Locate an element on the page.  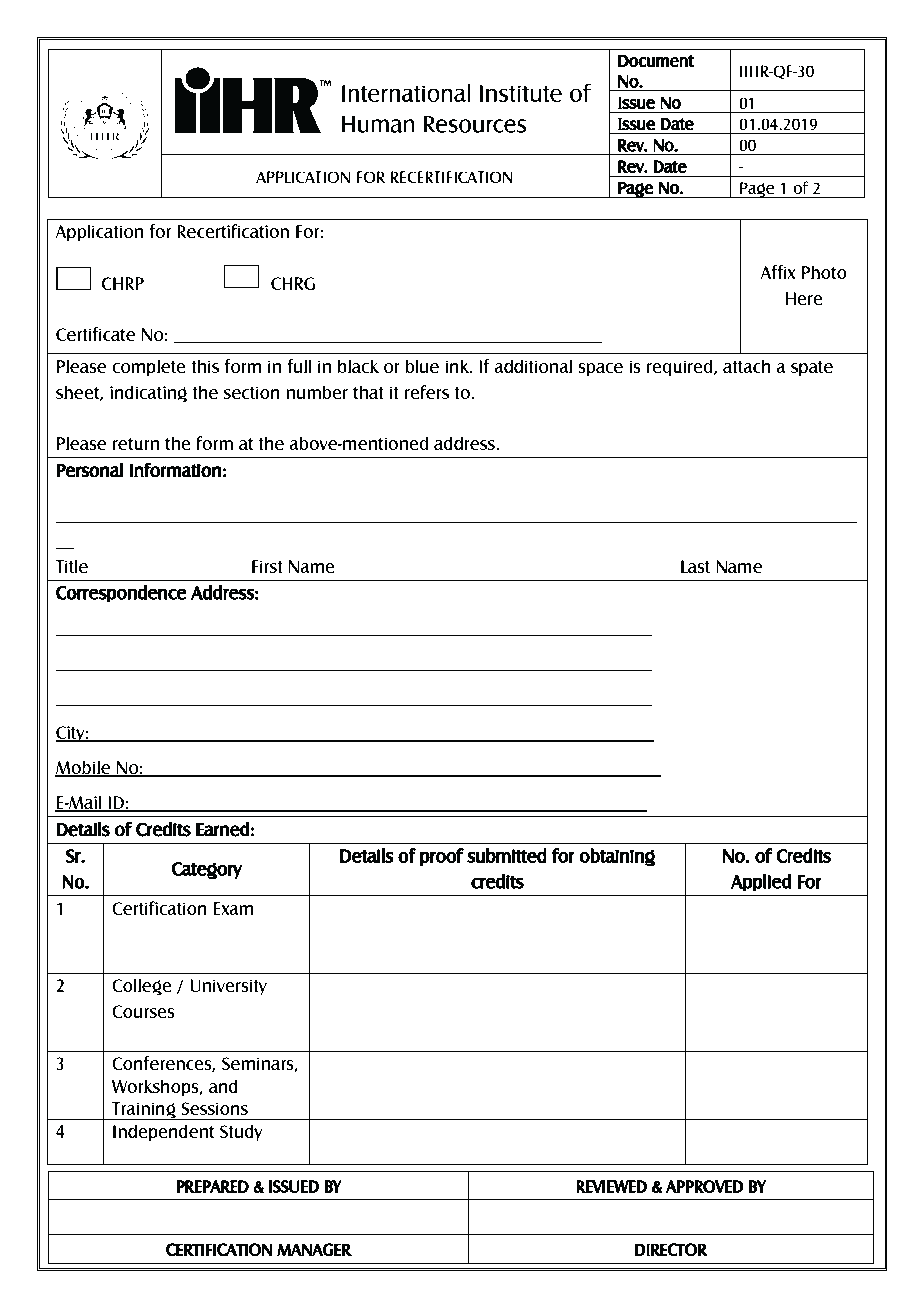
College is located at coordinates (142, 987).
